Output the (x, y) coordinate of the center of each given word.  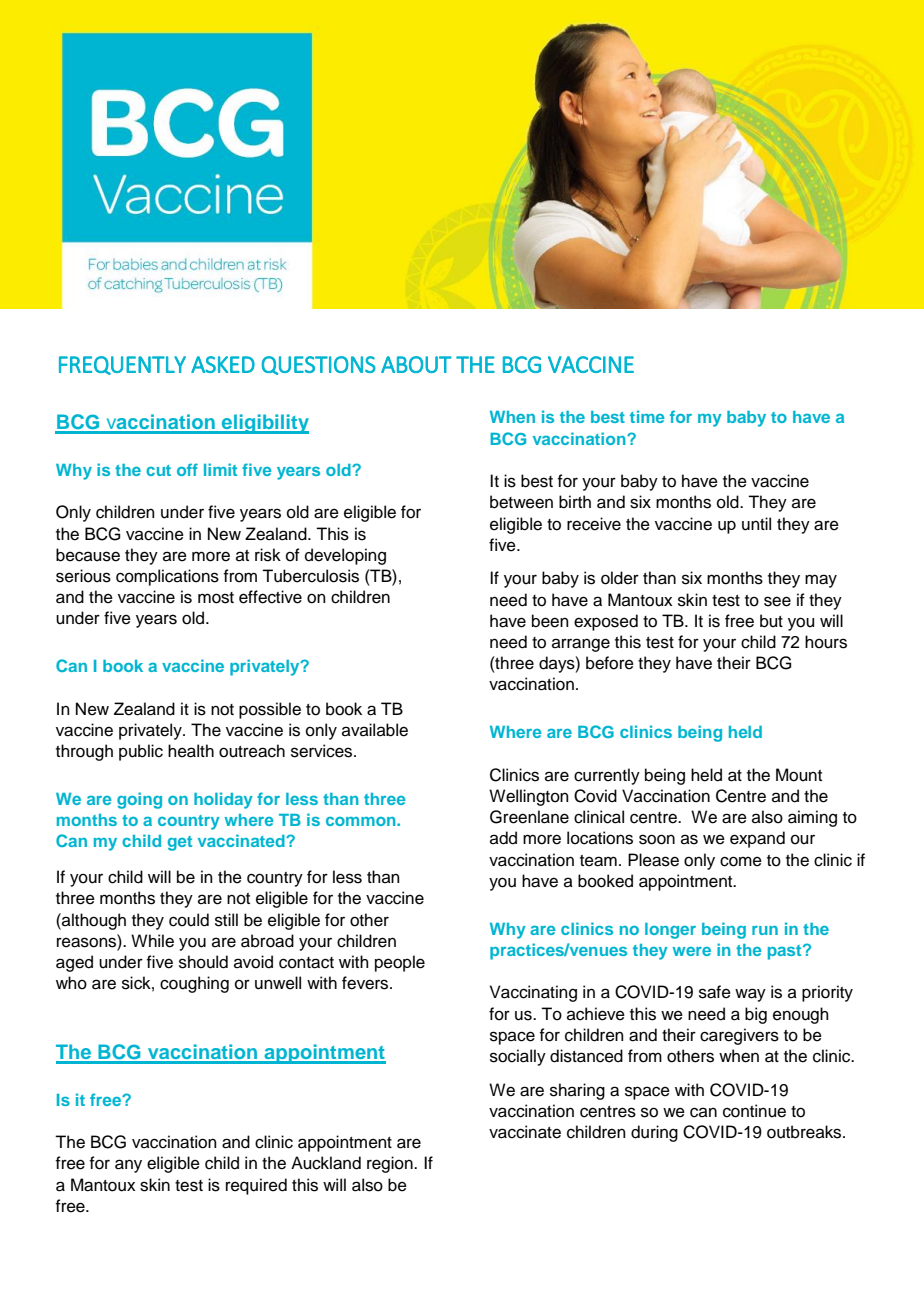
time (647, 416)
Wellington (529, 797)
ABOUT (416, 364)
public (141, 752)
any (128, 1166)
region (391, 1164)
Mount (799, 775)
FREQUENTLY (122, 365)
